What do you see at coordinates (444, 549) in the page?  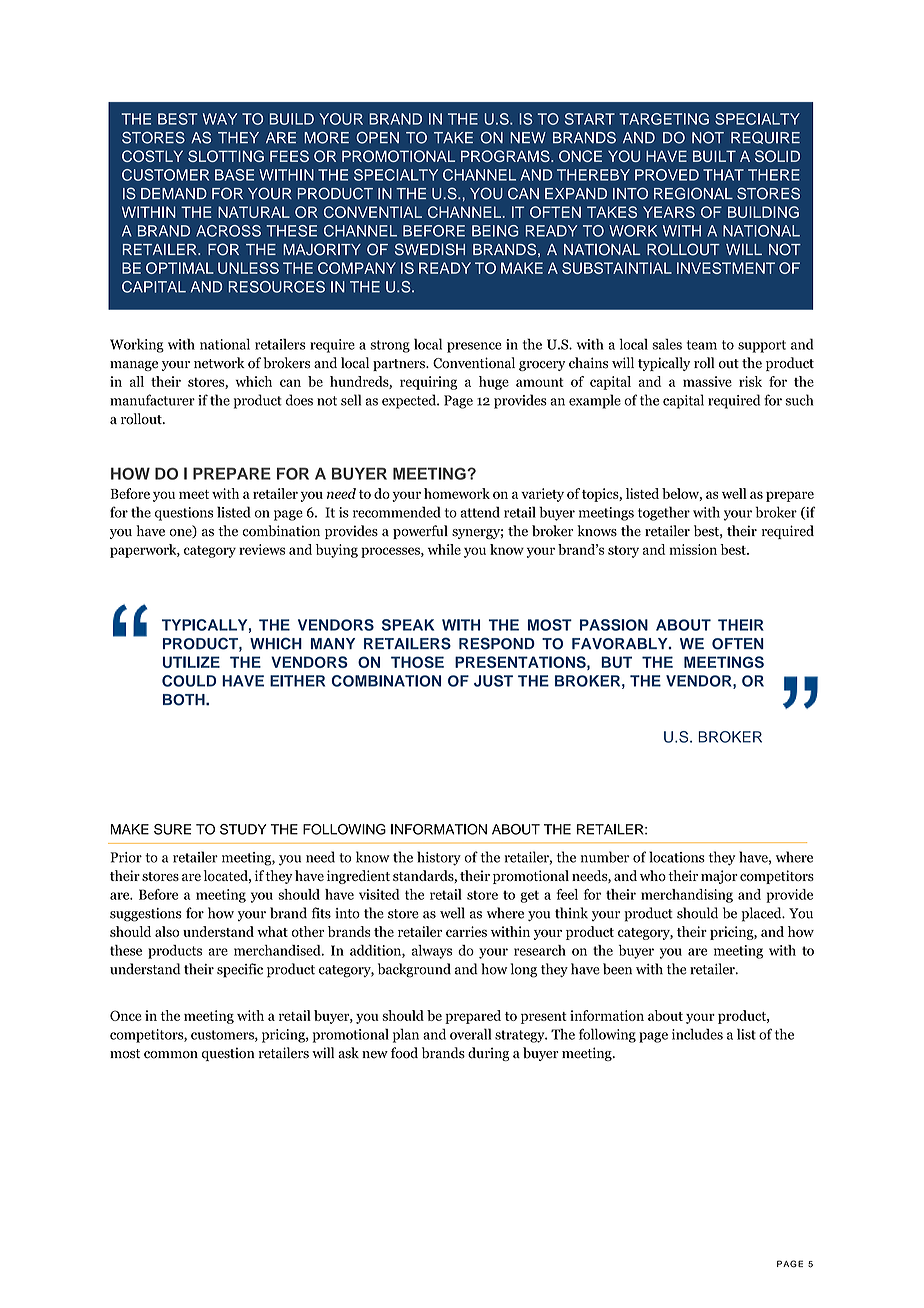 I see `while` at bounding box center [444, 549].
